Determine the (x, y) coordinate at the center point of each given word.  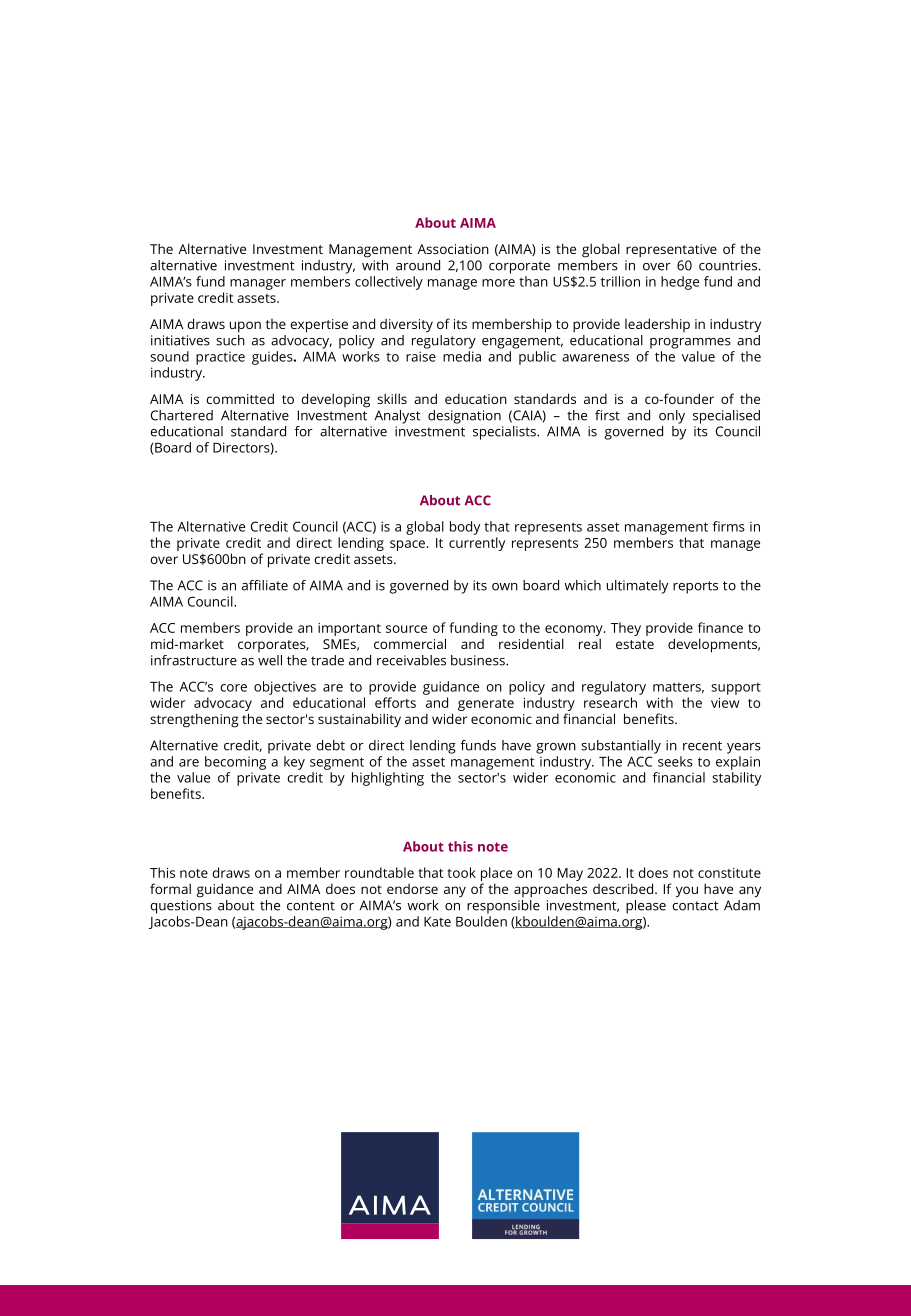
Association (453, 249)
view (725, 703)
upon (245, 327)
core (233, 688)
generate (486, 705)
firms (729, 526)
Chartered (182, 415)
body (465, 528)
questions (181, 907)
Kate (437, 922)
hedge (680, 283)
